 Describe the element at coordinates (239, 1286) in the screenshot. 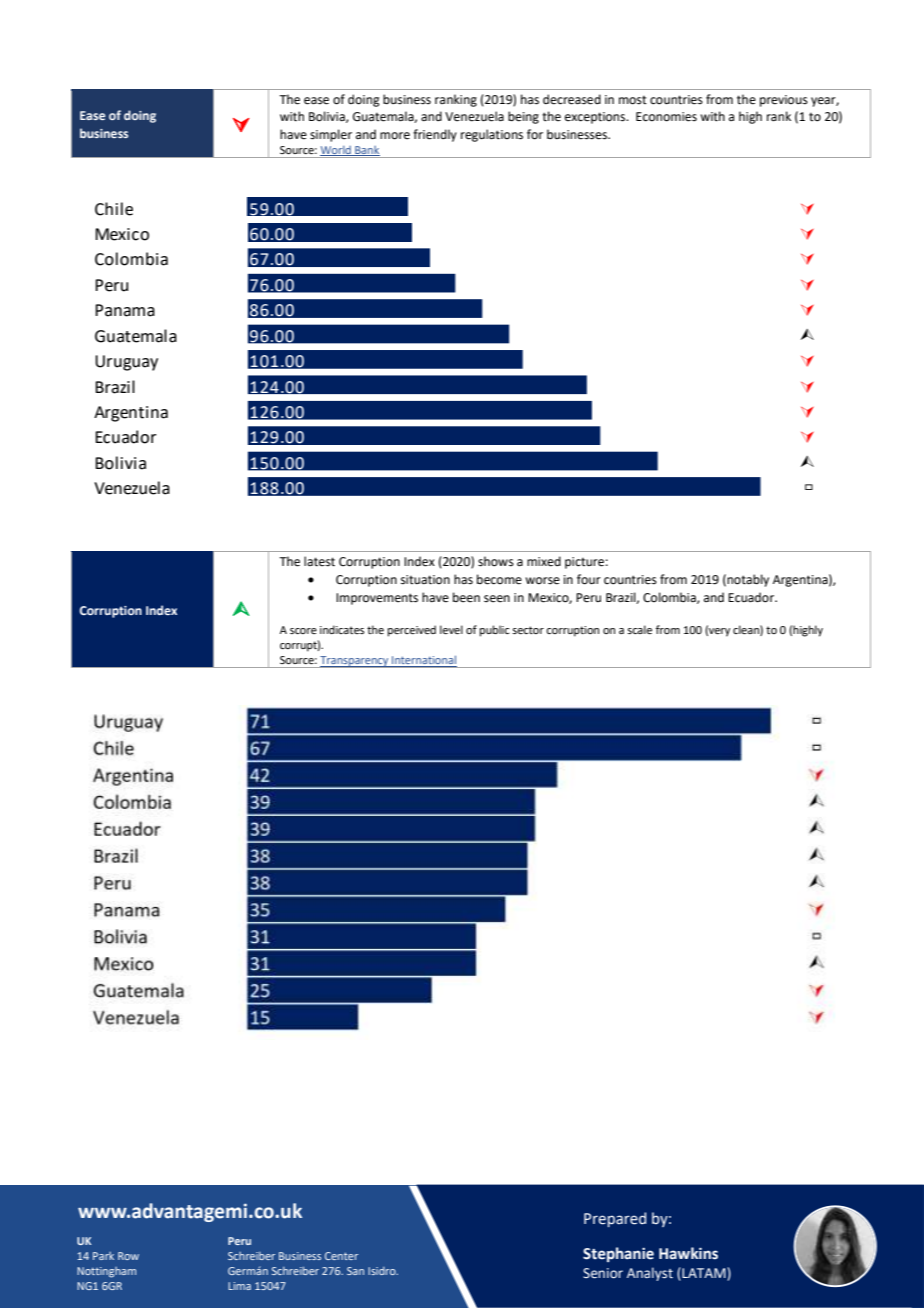

I see `Lima` at that location.
